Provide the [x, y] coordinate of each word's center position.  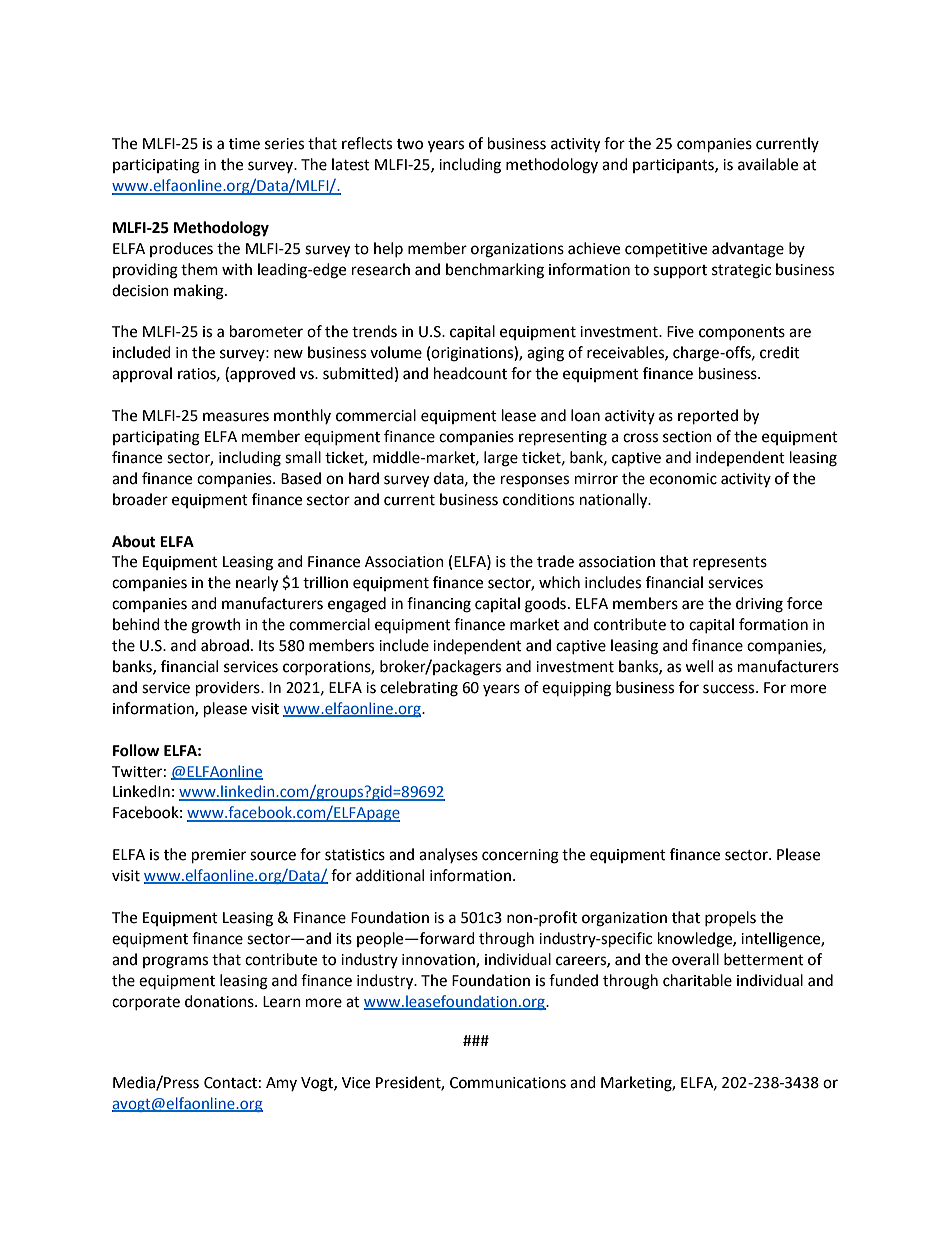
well [699, 666]
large [501, 459]
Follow [136, 750]
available [768, 164]
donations [220, 1001]
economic [683, 479]
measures [236, 417]
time [244, 144]
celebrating [419, 689]
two [410, 144]
